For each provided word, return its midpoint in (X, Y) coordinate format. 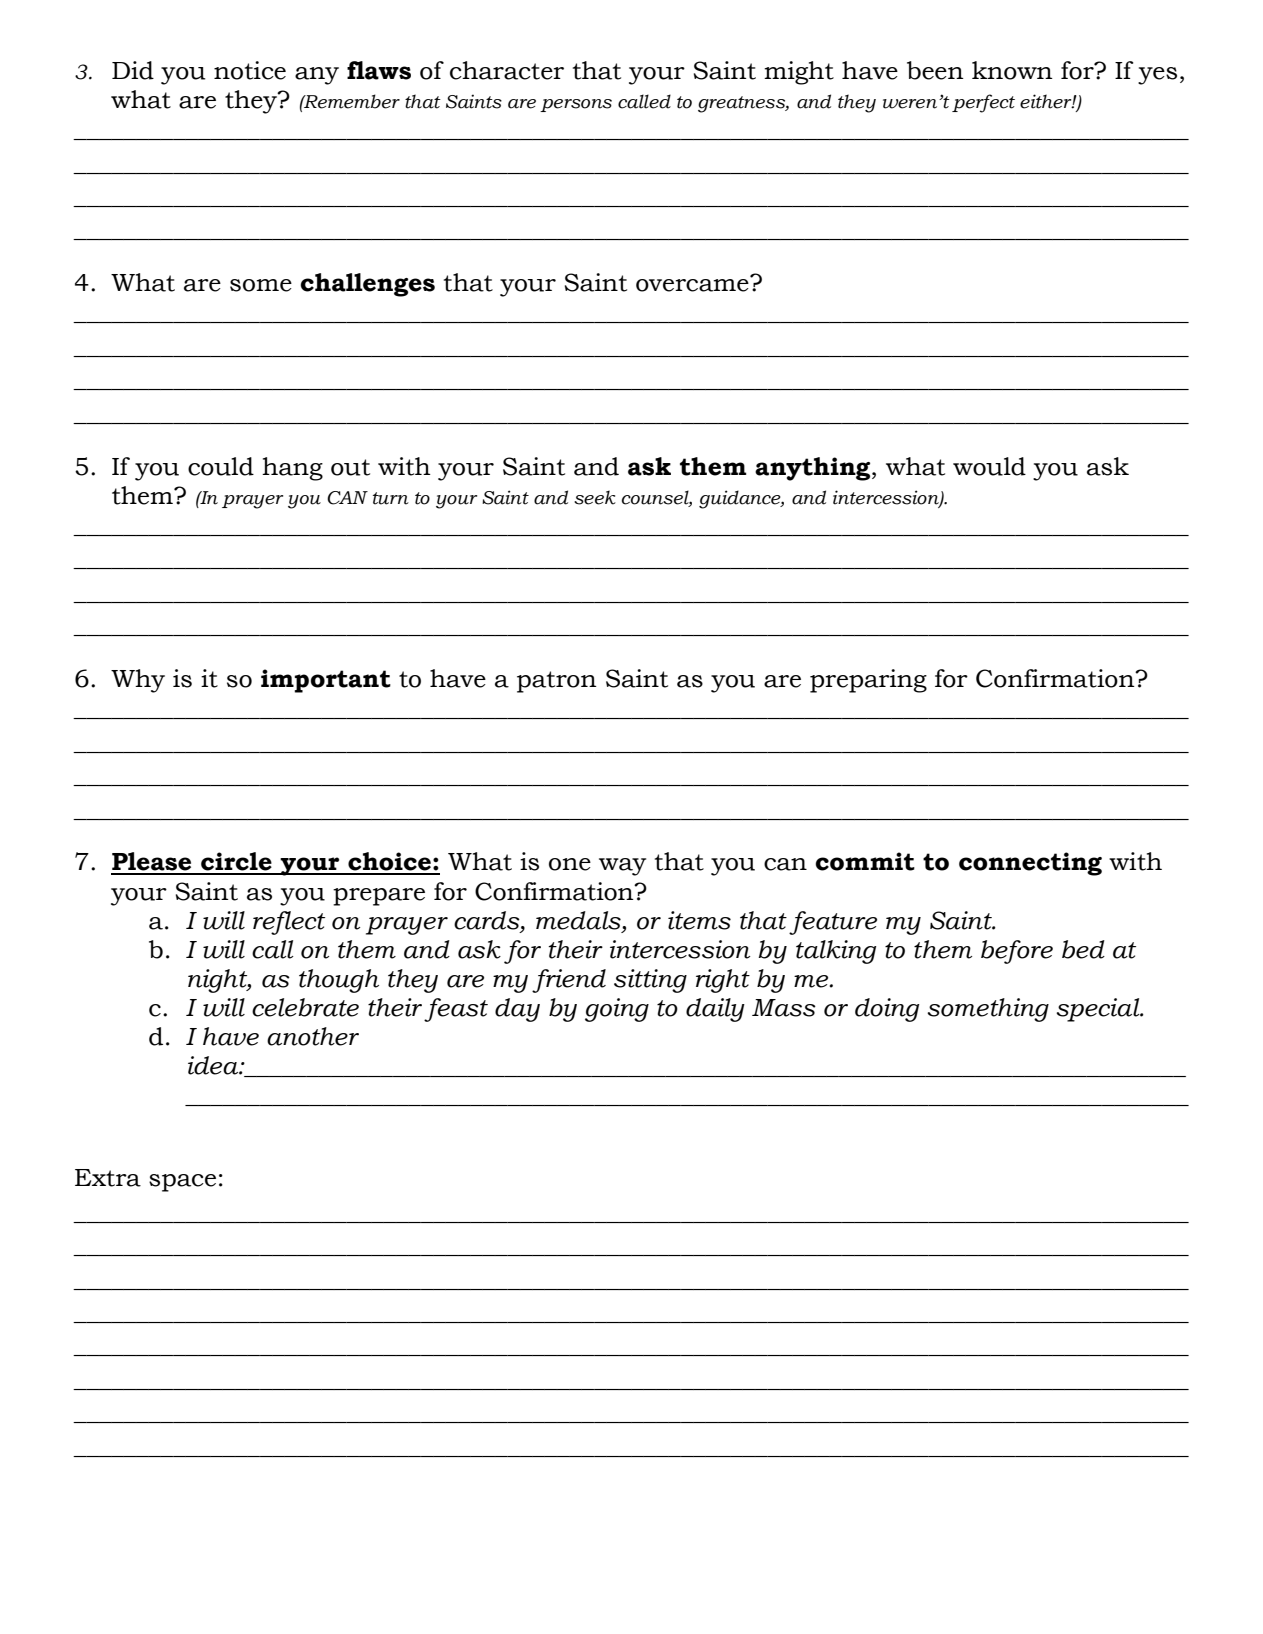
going (617, 1010)
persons (576, 105)
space (182, 1183)
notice (250, 70)
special (1099, 1010)
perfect (983, 103)
